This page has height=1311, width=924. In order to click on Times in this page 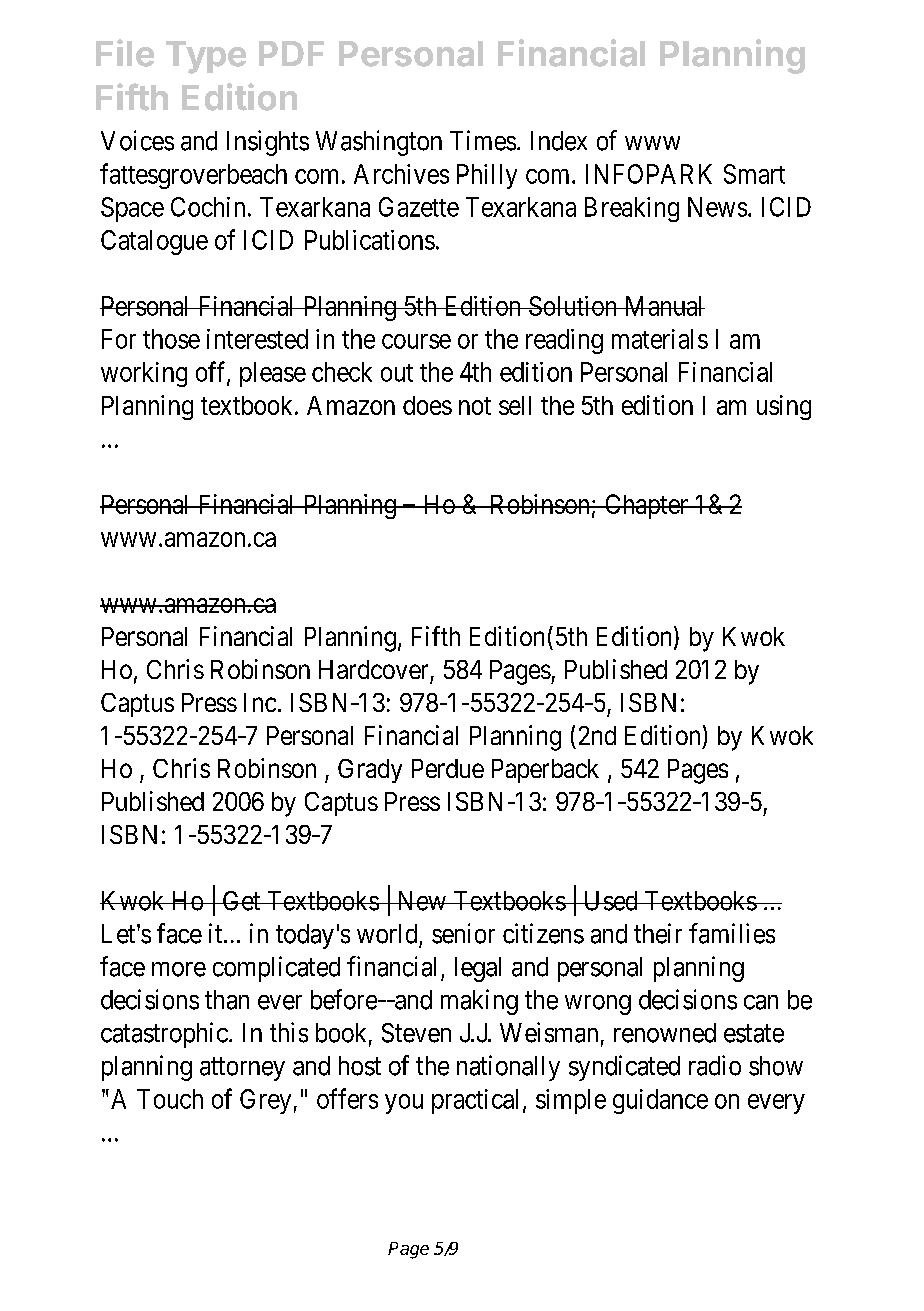, I will do `click(483, 140)`.
